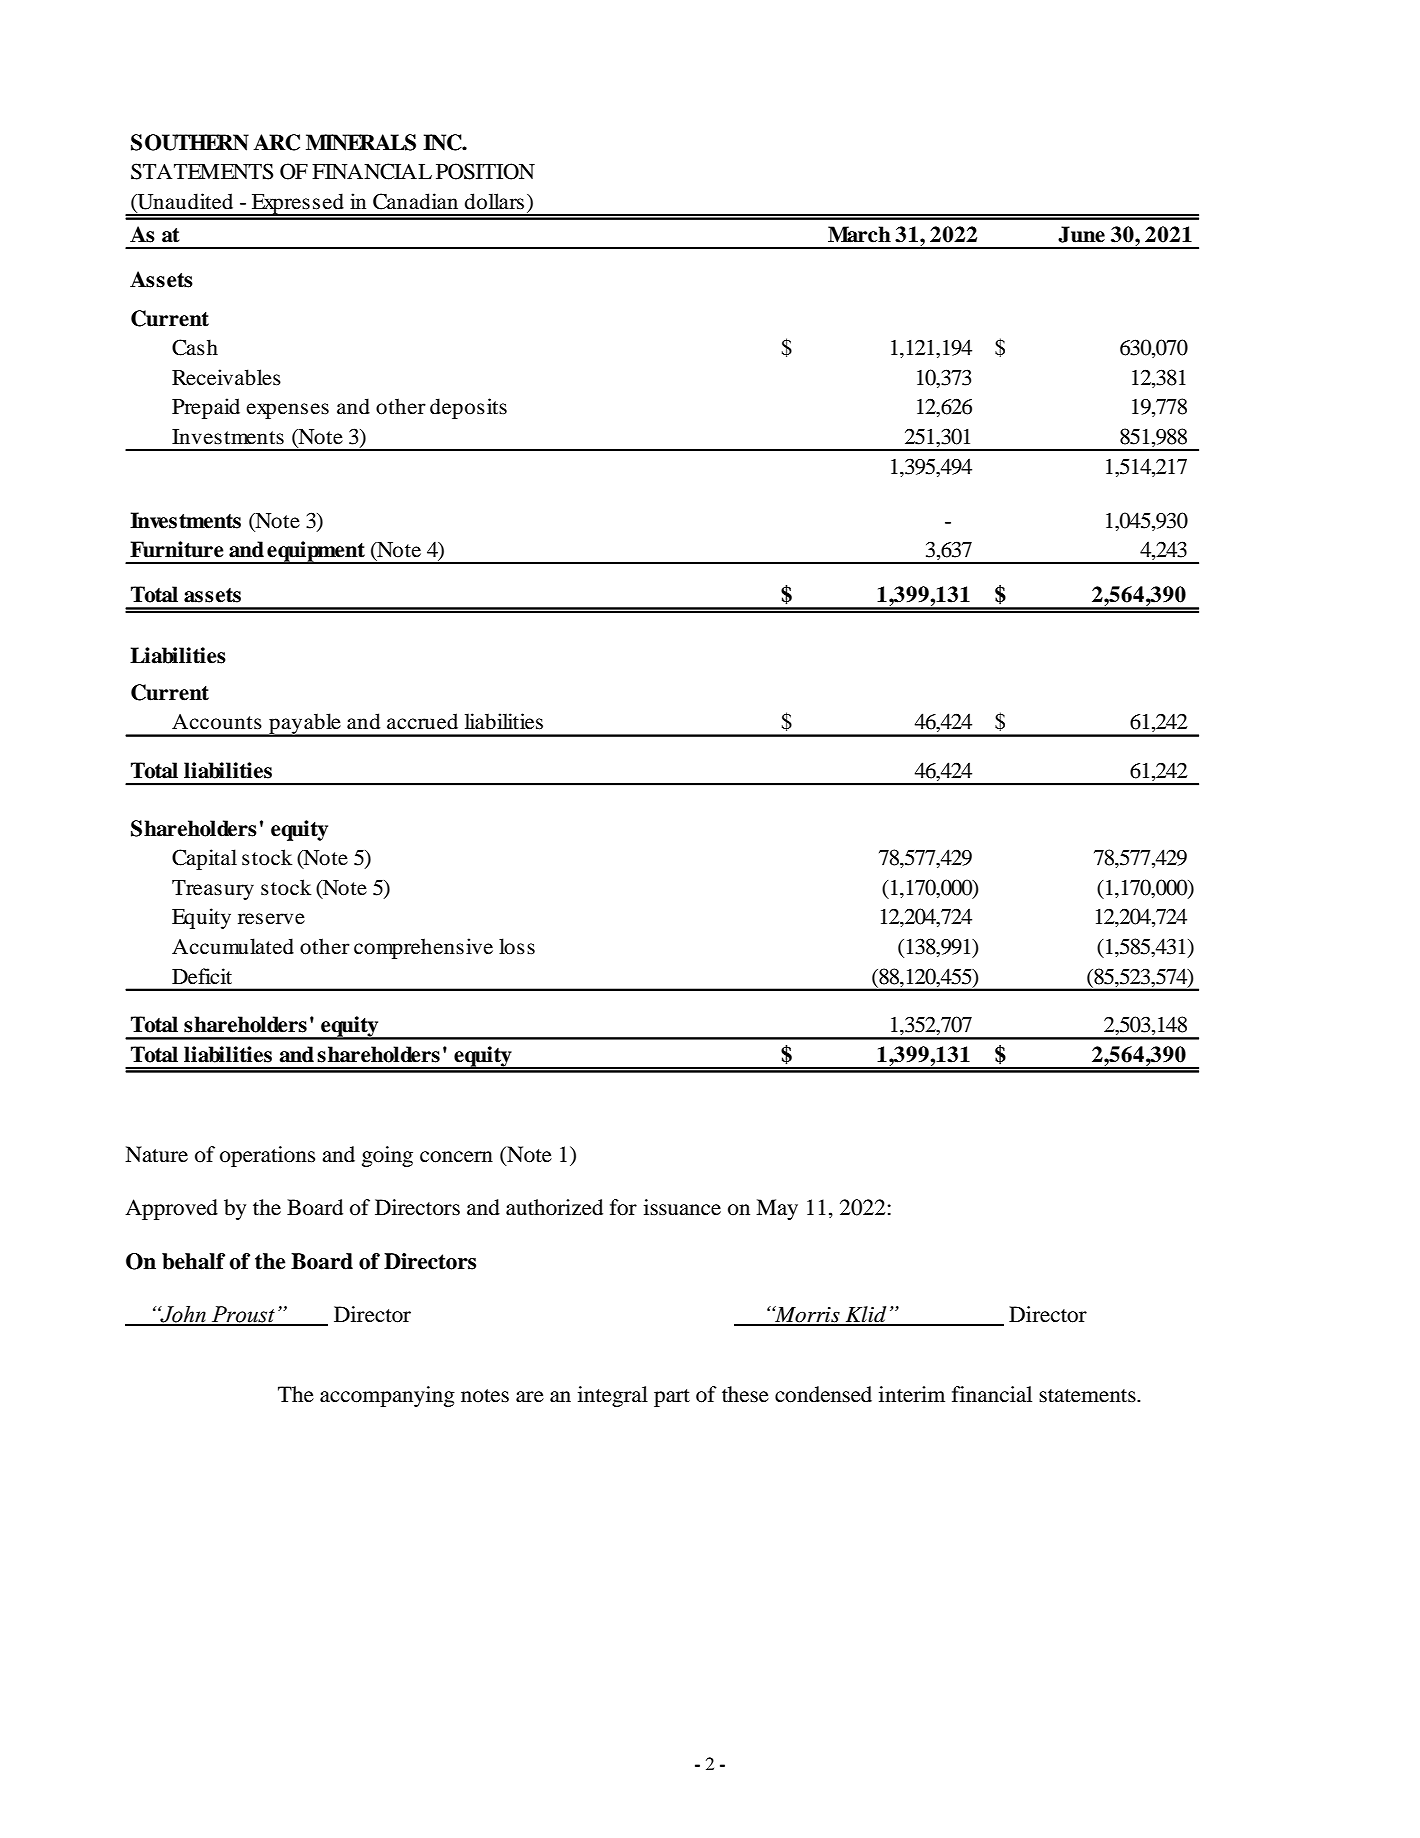 This page has height=1838, width=1420. I want to click on dollars, so click(494, 201).
